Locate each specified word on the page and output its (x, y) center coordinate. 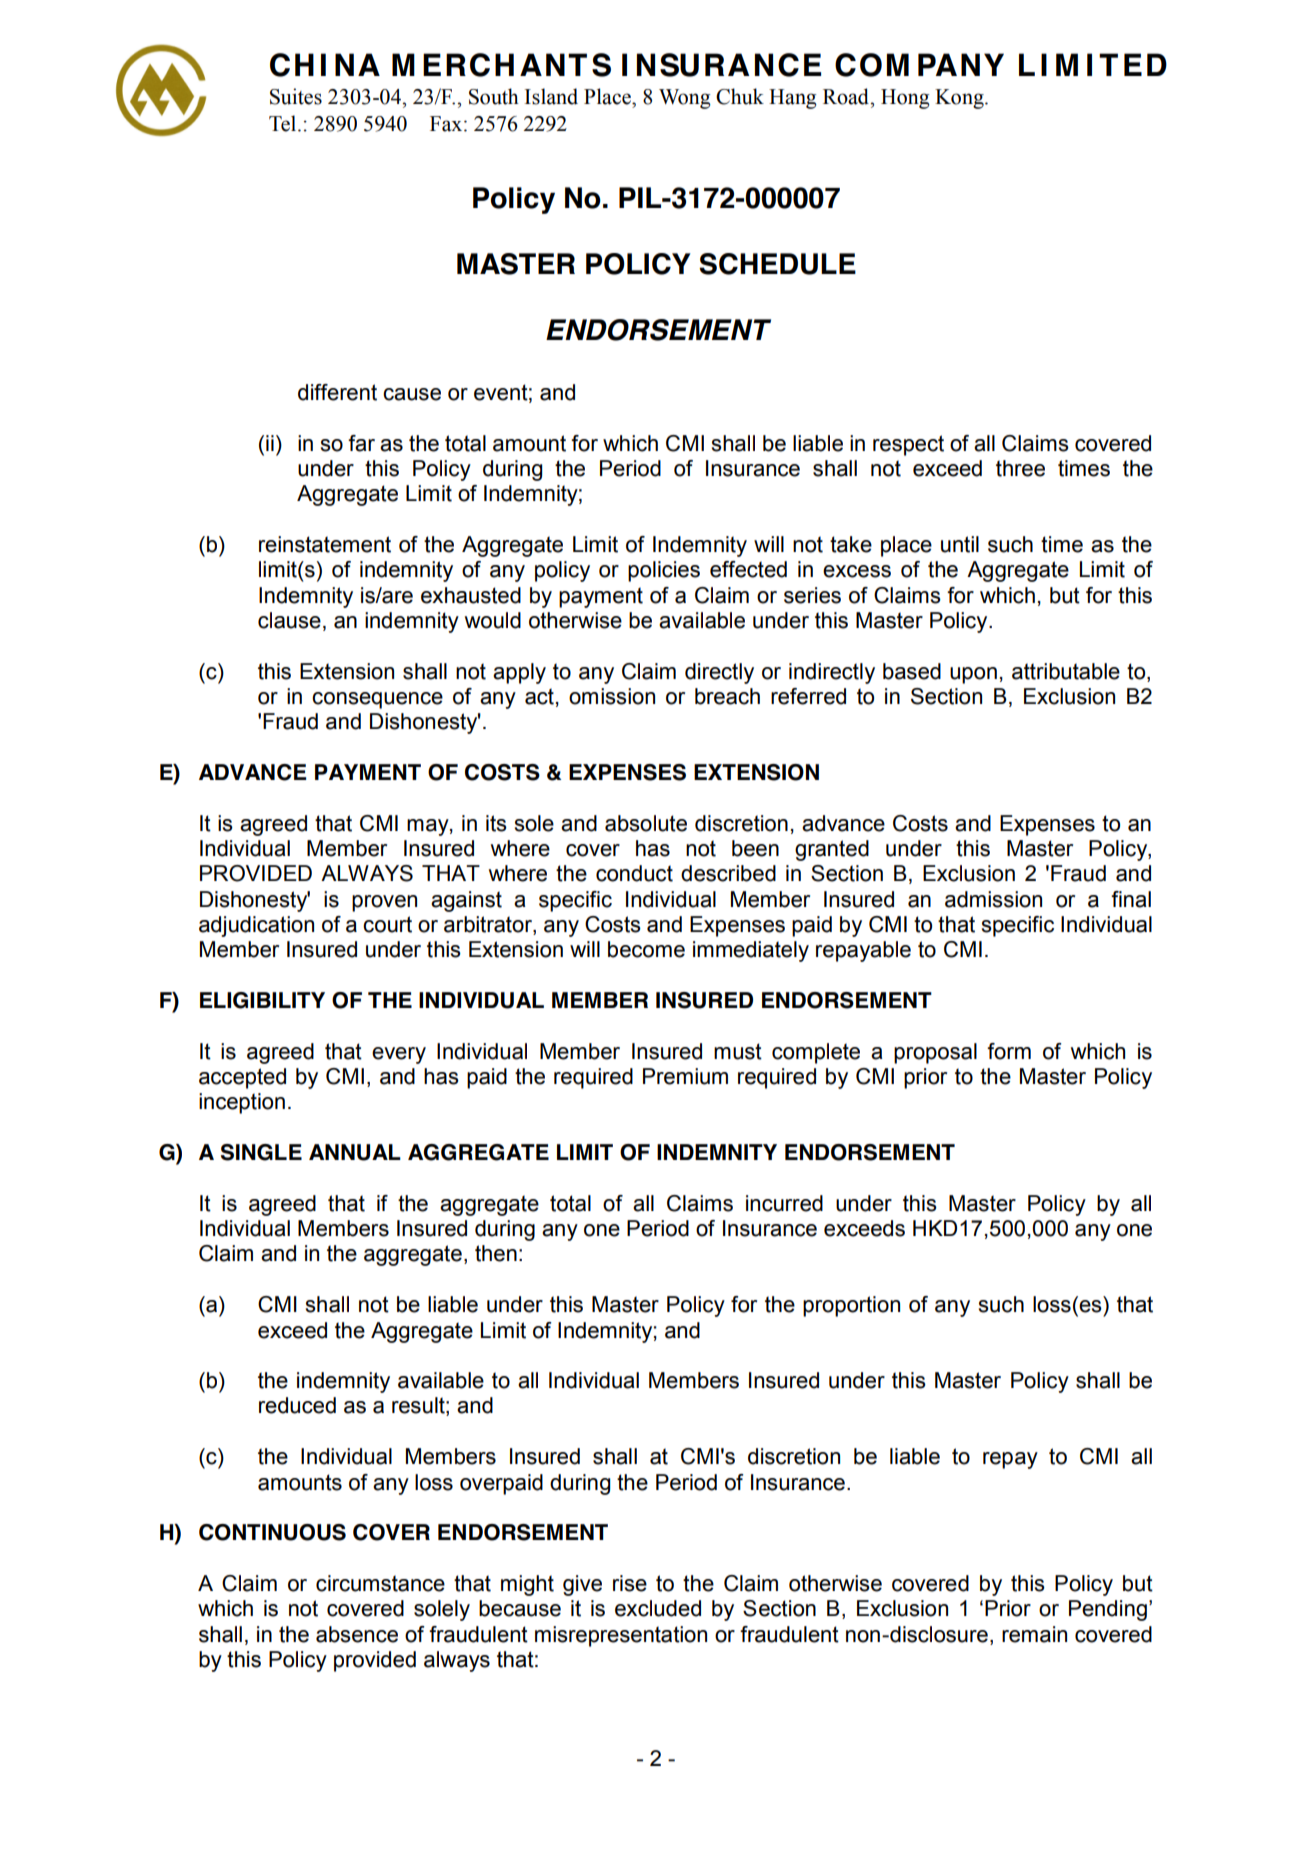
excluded (658, 1608)
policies (664, 571)
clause (289, 620)
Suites (296, 96)
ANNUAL (355, 1152)
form (1009, 1051)
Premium (685, 1076)
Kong (960, 99)
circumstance (380, 1583)
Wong (685, 99)
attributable (1066, 671)
